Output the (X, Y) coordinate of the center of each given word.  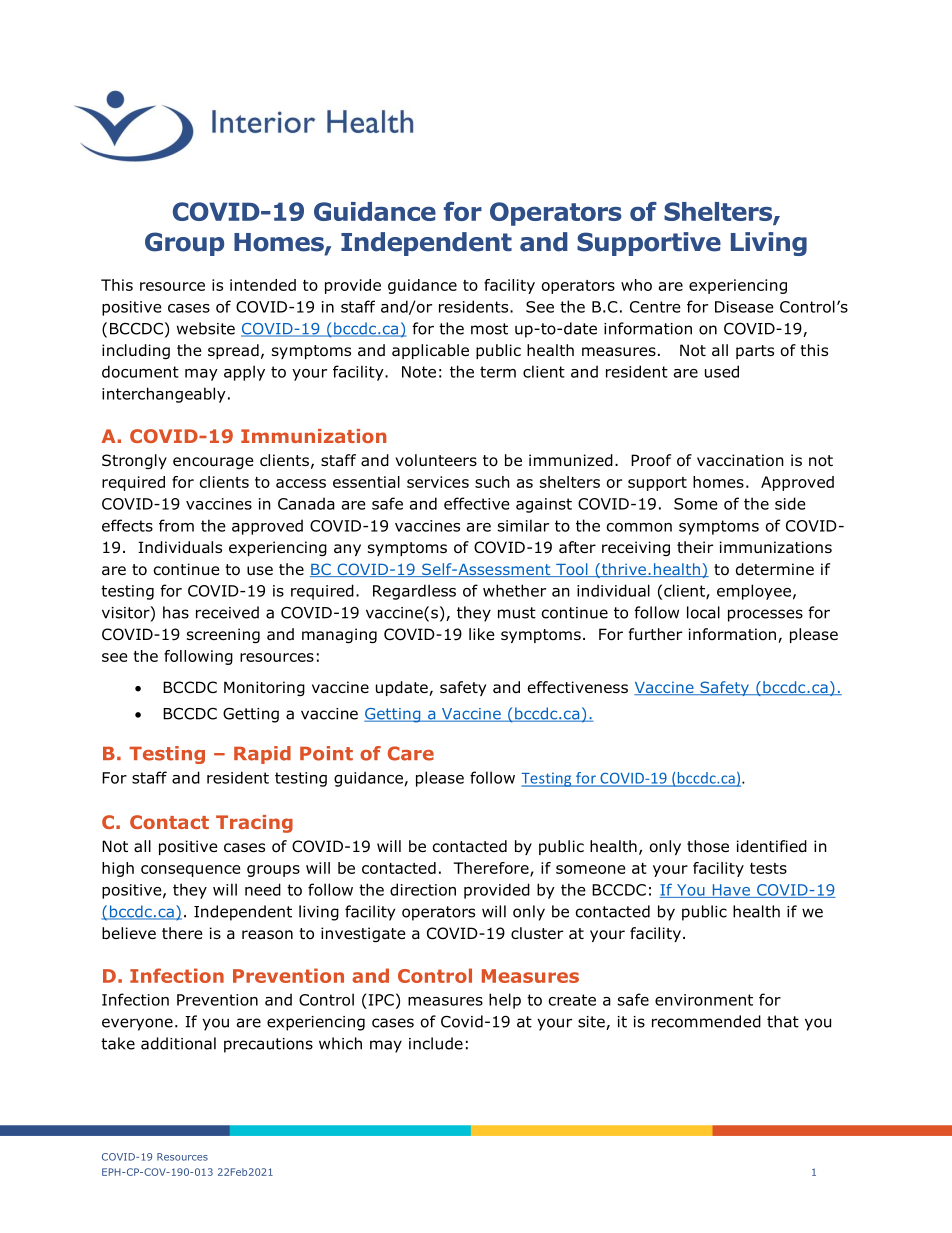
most (489, 329)
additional (178, 1043)
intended (263, 285)
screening (223, 635)
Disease (744, 307)
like (482, 634)
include (436, 1043)
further (655, 634)
